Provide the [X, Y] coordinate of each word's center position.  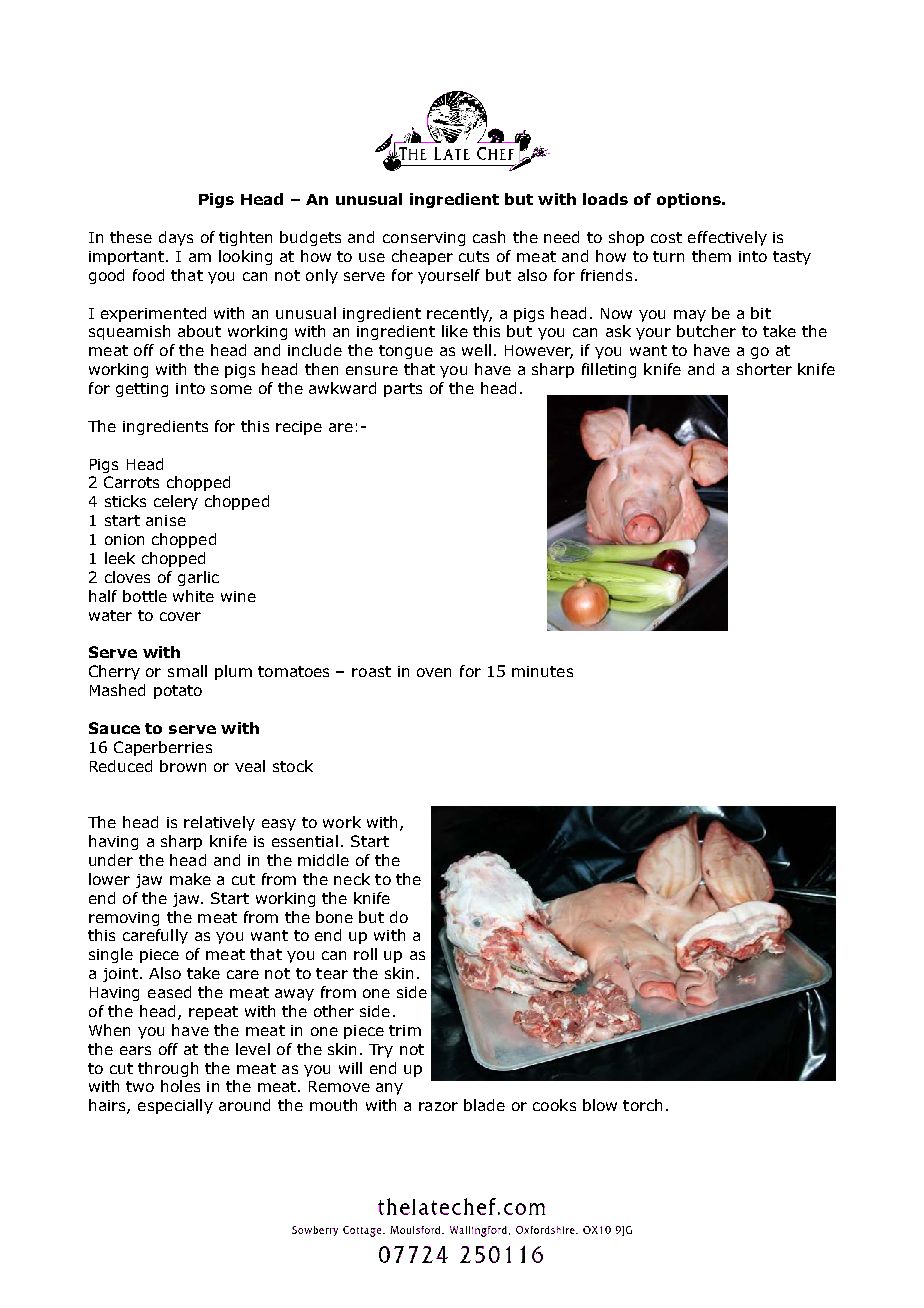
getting [142, 390]
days [176, 238]
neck [352, 879]
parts [403, 390]
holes [180, 1086]
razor [438, 1106]
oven [434, 672]
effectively [727, 238]
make [190, 879]
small [187, 671]
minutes [542, 671]
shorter [764, 369]
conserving [424, 239]
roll [365, 954]
